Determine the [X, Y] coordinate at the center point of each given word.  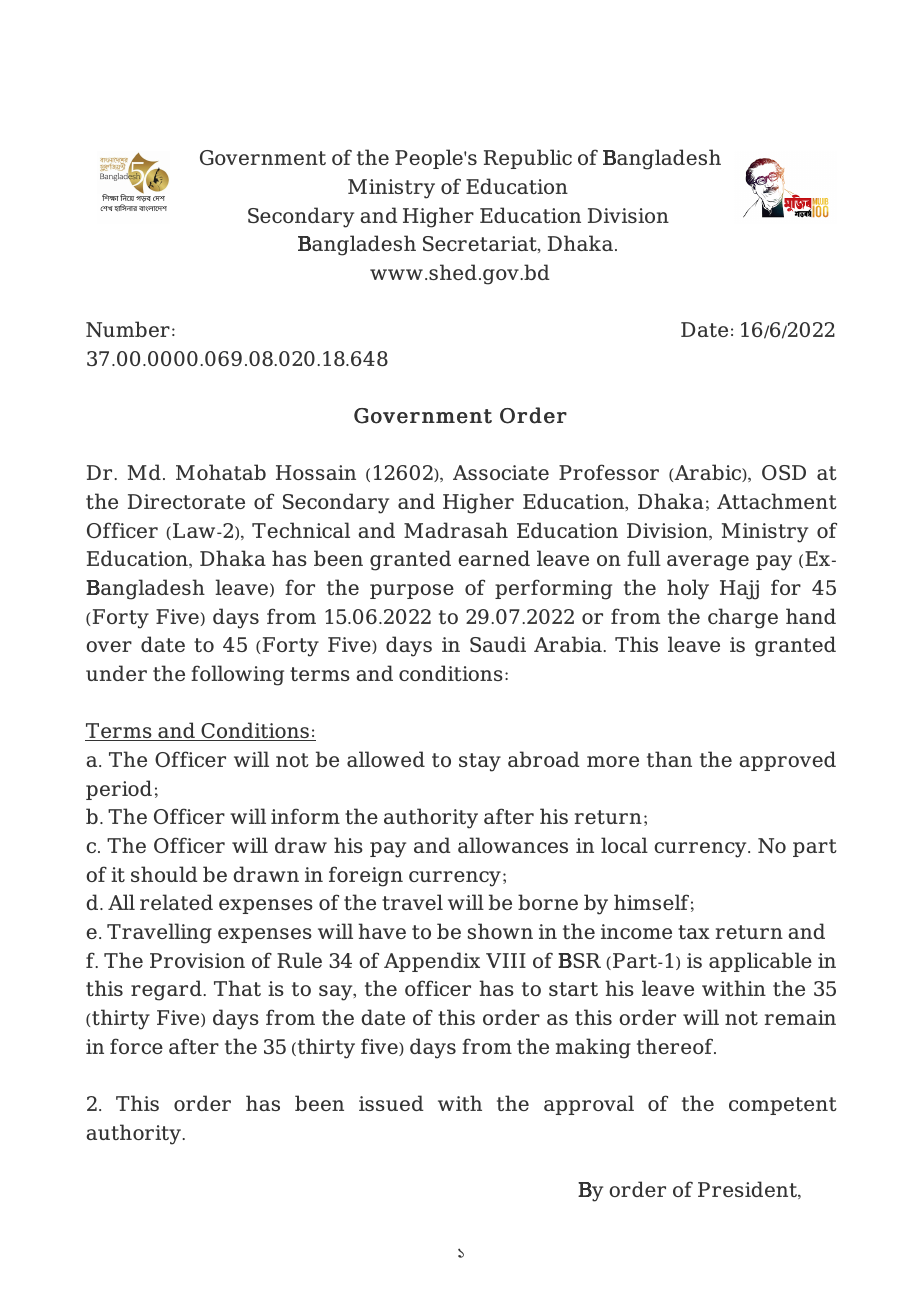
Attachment [777, 501]
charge [743, 618]
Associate [501, 472]
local [624, 845]
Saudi [498, 644]
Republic [528, 159]
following [237, 675]
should [164, 874]
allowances [513, 845]
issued [391, 1103]
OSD [784, 472]
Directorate [186, 501]
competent [783, 1106]
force [136, 1046]
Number [128, 329]
